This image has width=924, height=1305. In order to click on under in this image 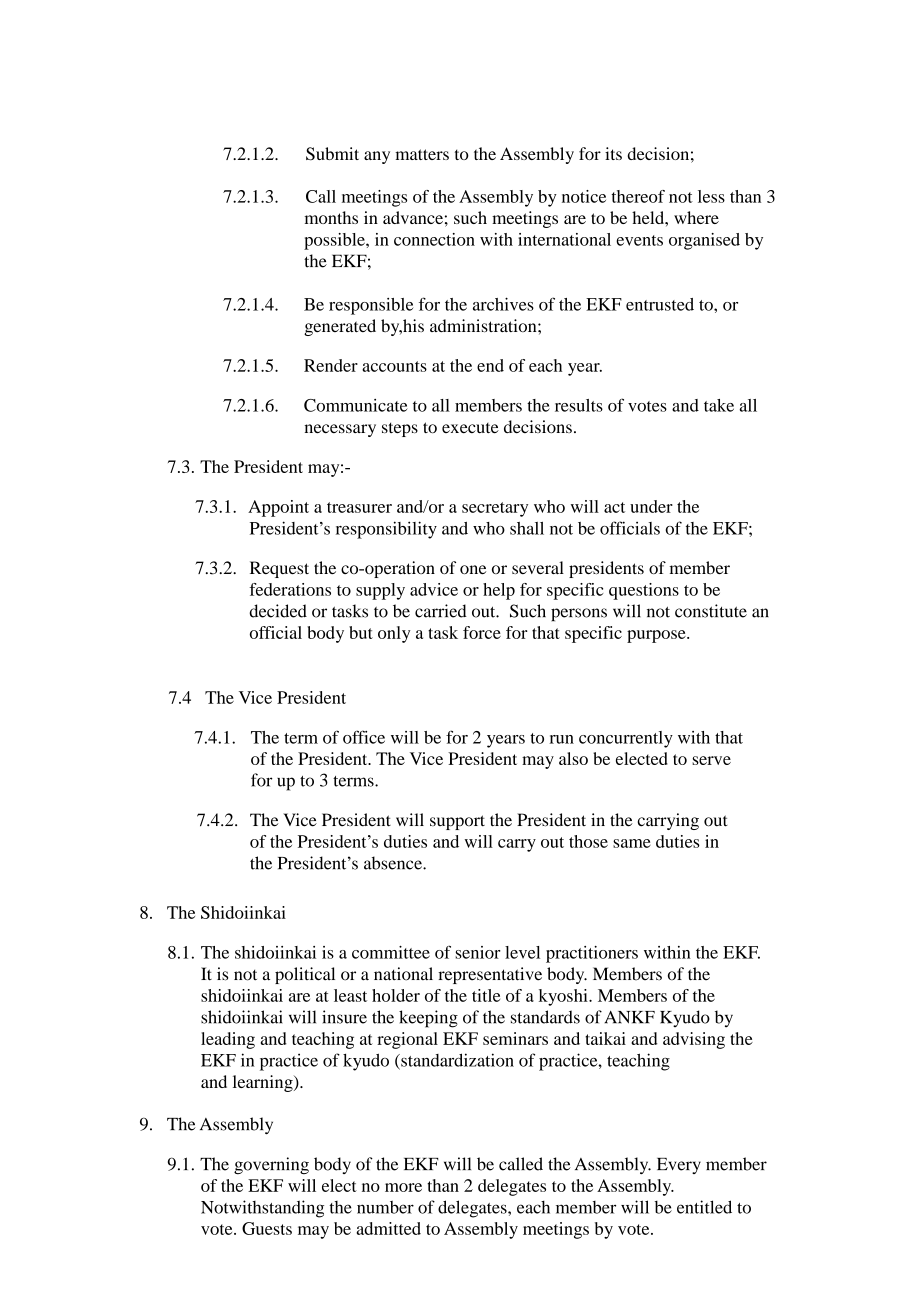, I will do `click(651, 506)`.
